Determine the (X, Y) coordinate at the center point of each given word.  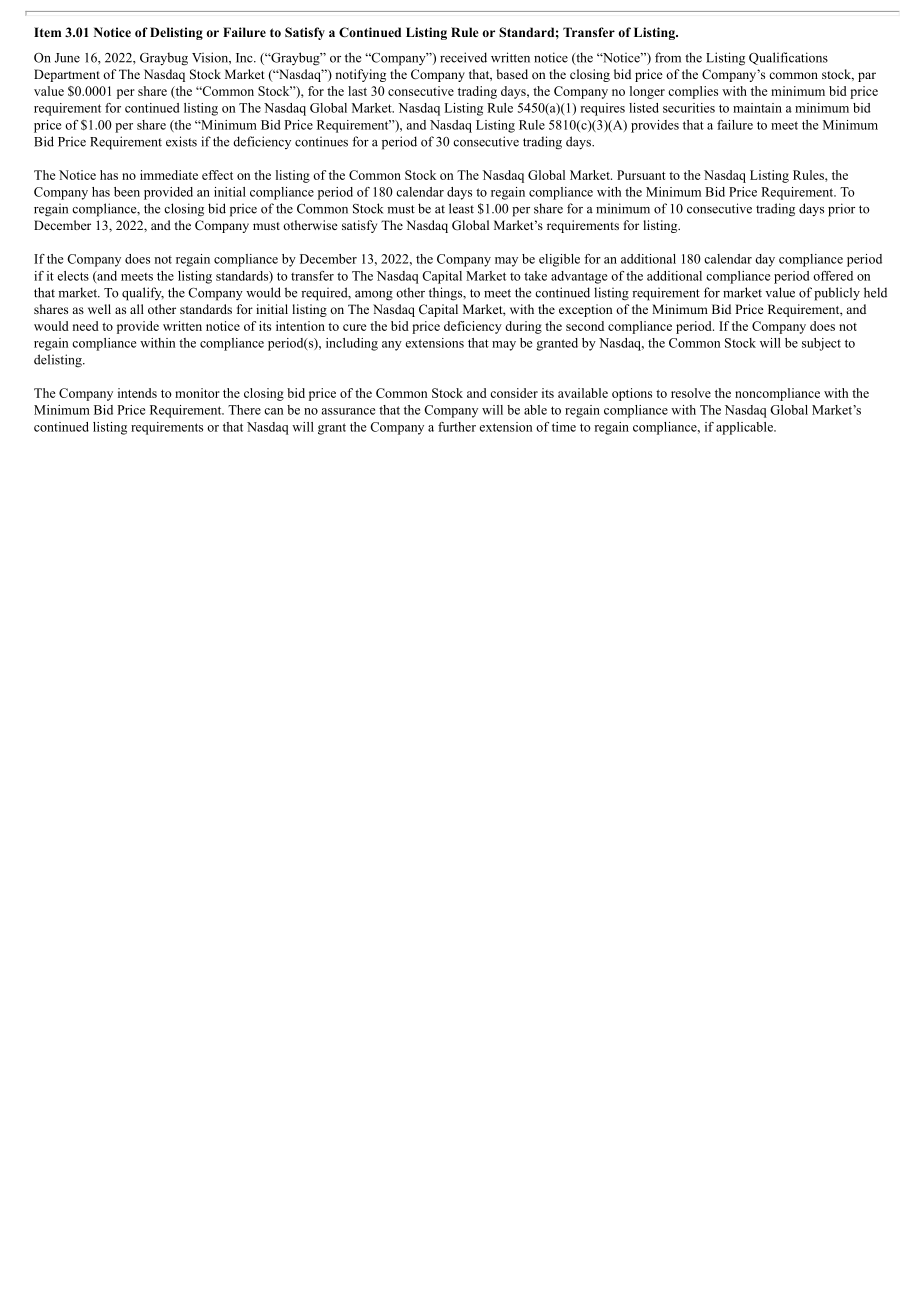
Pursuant (641, 175)
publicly (837, 294)
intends (137, 393)
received (463, 57)
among (374, 296)
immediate (169, 175)
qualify (143, 294)
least (461, 208)
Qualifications (788, 58)
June (67, 58)
